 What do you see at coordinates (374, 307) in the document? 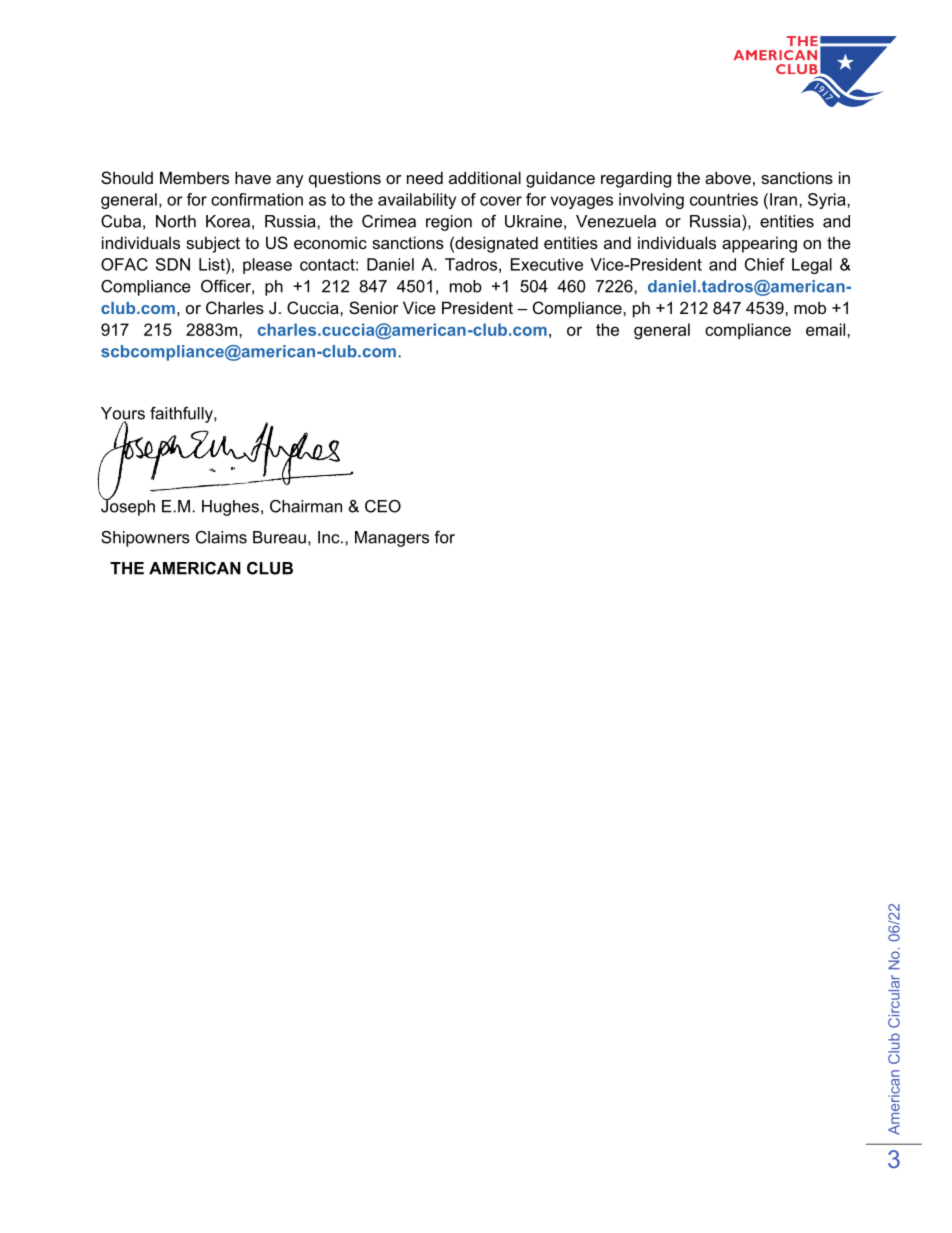
I see `Senior` at bounding box center [374, 307].
